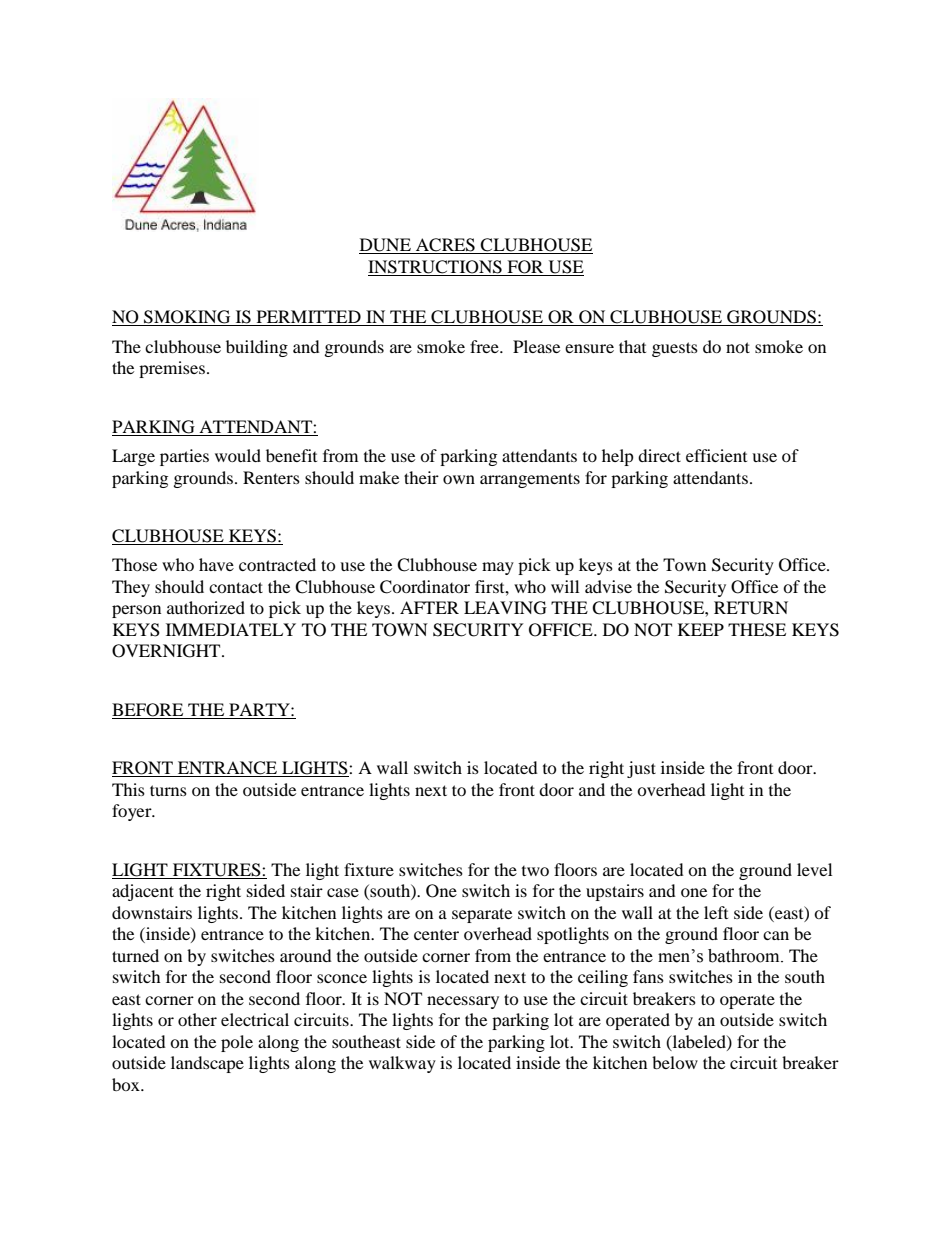 This screenshot has width=952, height=1233. What do you see at coordinates (675, 349) in the screenshot?
I see `guests` at bounding box center [675, 349].
